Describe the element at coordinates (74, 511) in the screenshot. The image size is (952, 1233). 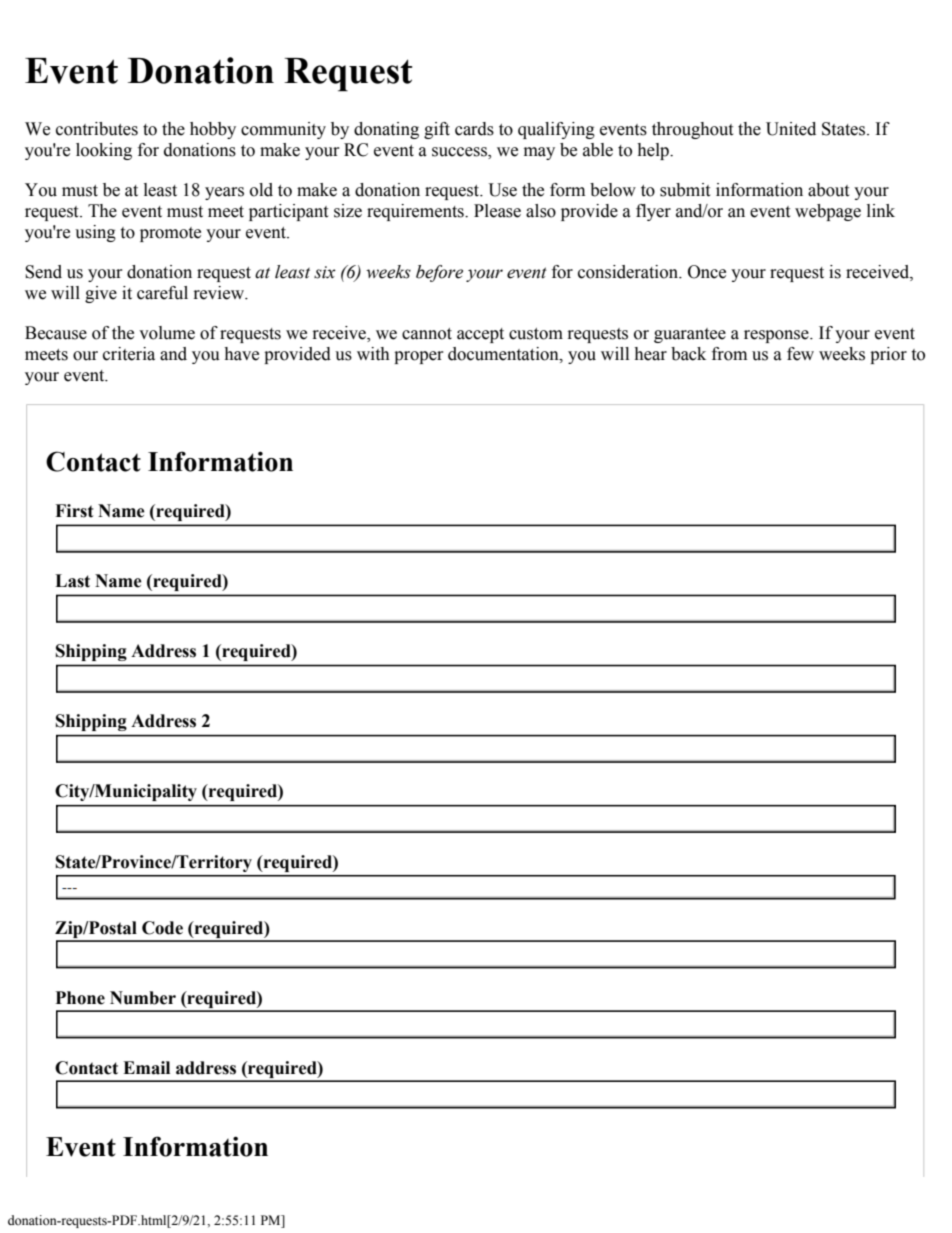
I see `First` at that location.
